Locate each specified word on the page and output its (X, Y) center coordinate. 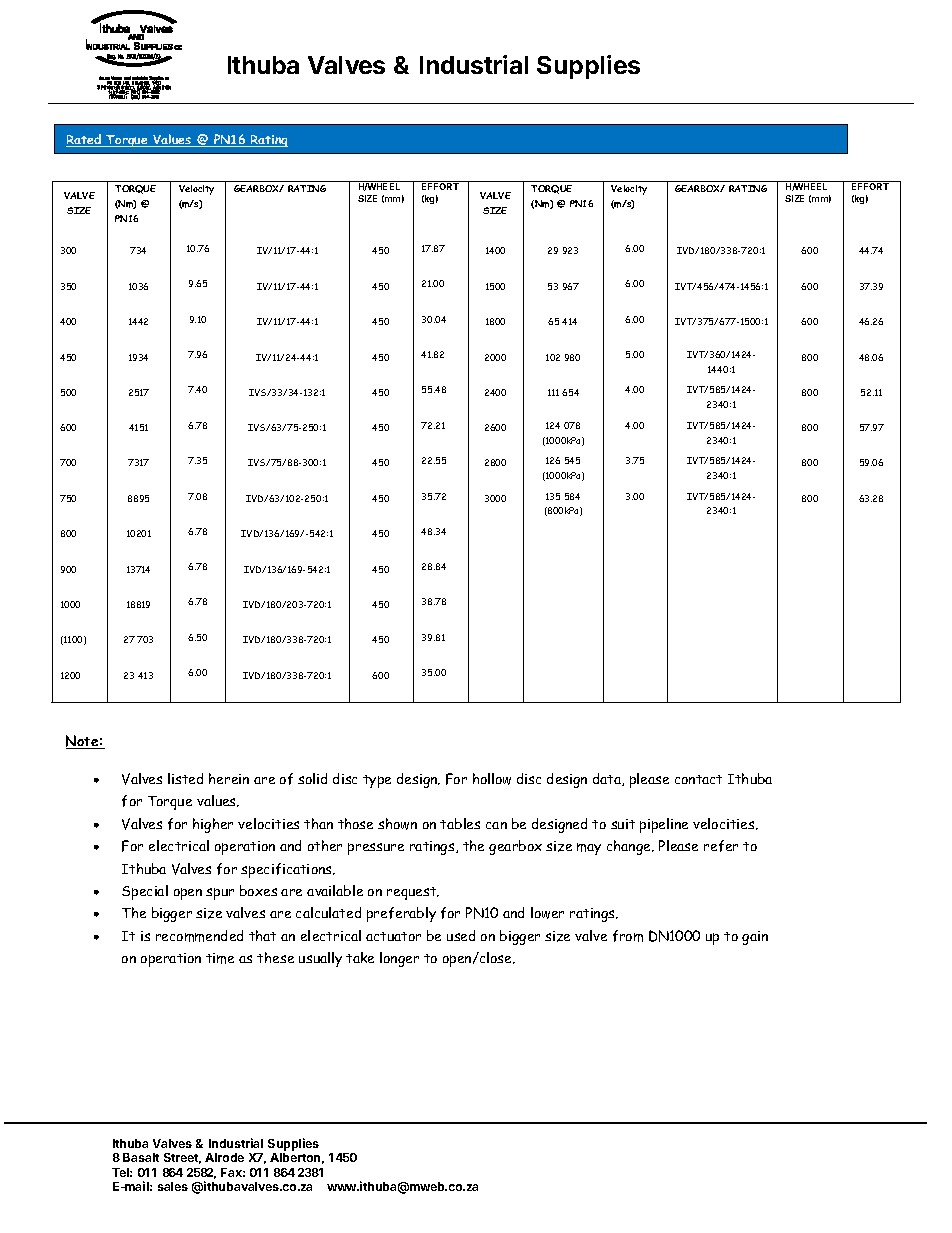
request (413, 893)
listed (185, 778)
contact (698, 779)
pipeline (664, 825)
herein (229, 778)
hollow (492, 779)
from (628, 936)
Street (182, 1158)
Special (145, 892)
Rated (85, 140)
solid (312, 778)
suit (623, 824)
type (377, 781)
